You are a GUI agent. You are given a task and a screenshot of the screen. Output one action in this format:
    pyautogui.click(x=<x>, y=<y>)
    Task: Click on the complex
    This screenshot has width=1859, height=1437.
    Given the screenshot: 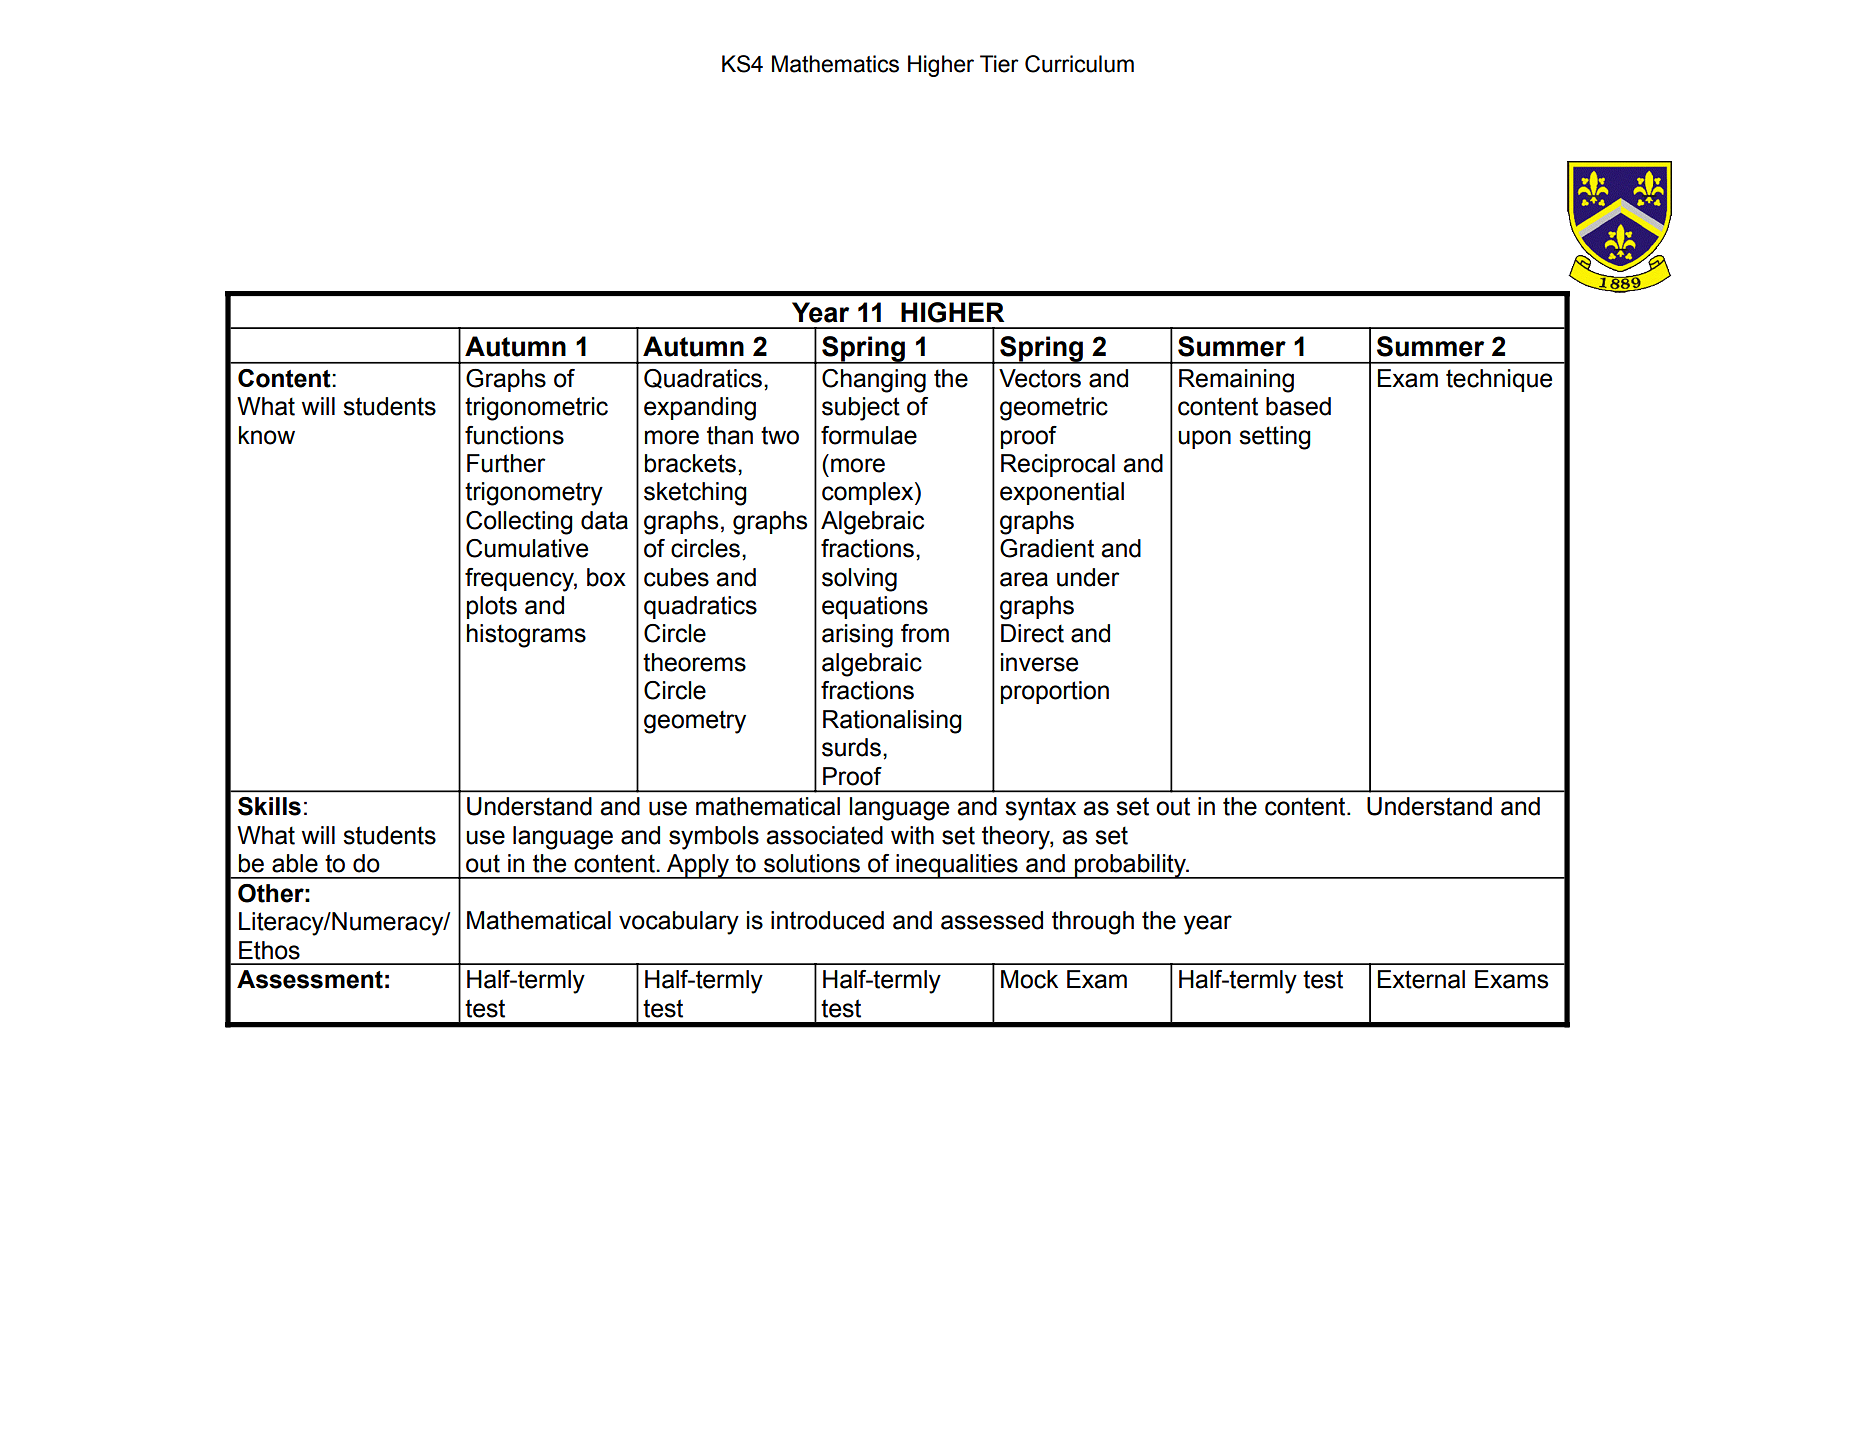 What is the action you would take?
    pyautogui.click(x=869, y=493)
